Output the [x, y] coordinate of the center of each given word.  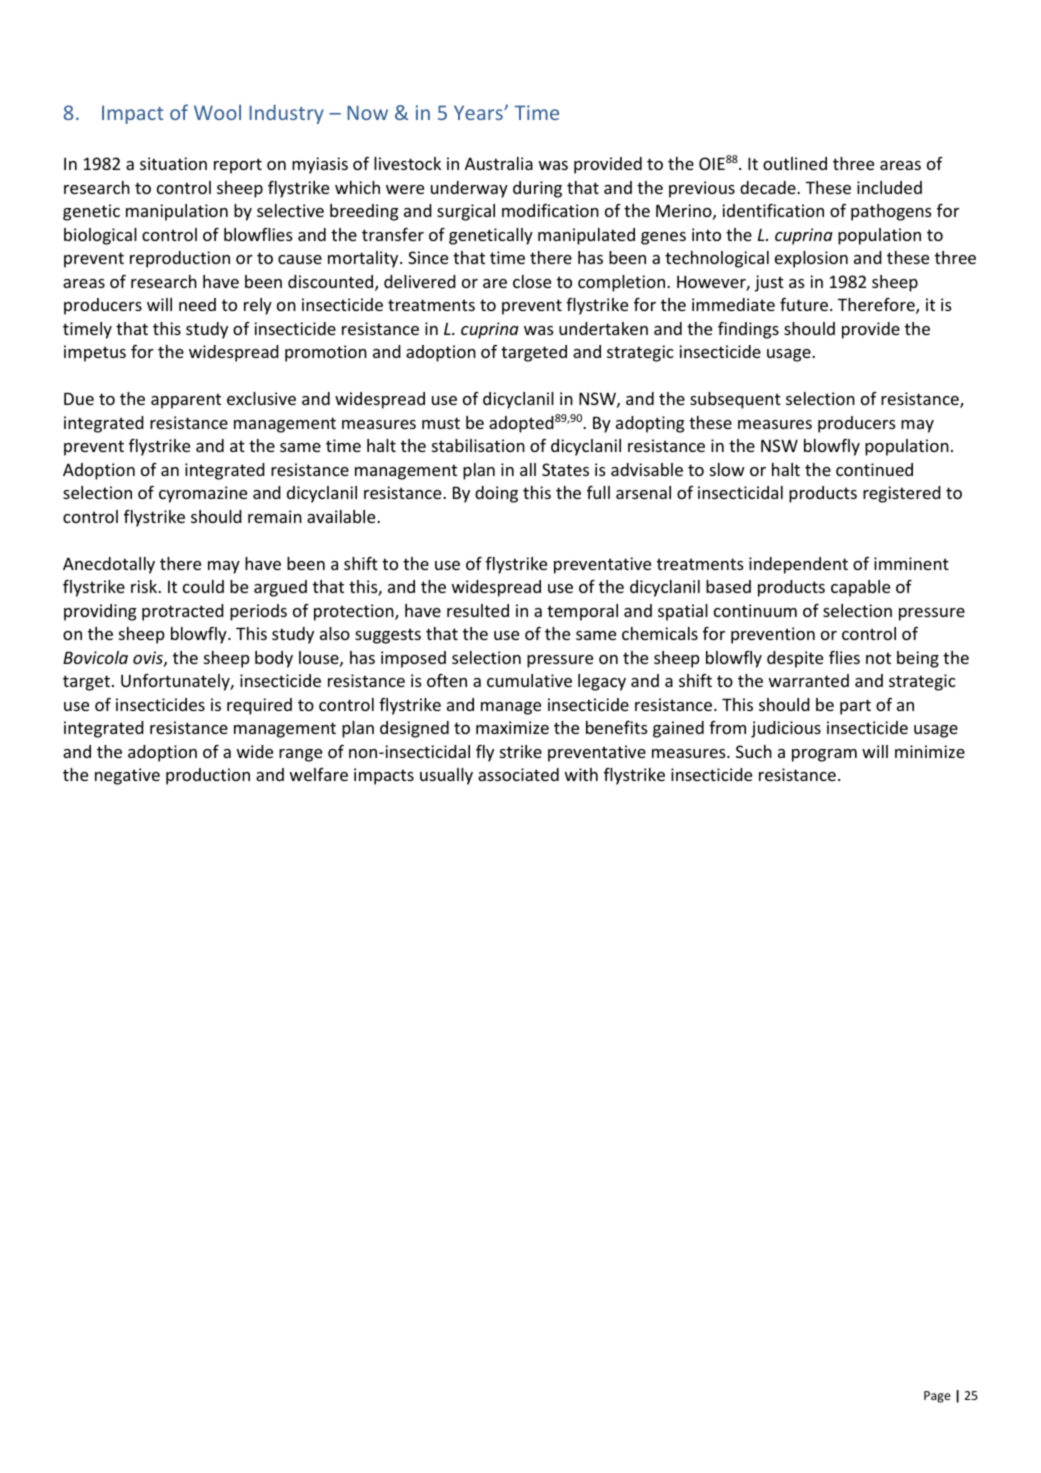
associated [518, 774]
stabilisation [478, 445]
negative [127, 776]
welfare [319, 774]
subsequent [735, 400]
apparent [186, 401]
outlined [795, 163]
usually [446, 776]
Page [937, 1397]
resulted [478, 610]
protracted [183, 612]
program [824, 755]
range [300, 755]
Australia [499, 163]
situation [173, 163]
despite [795, 659]
